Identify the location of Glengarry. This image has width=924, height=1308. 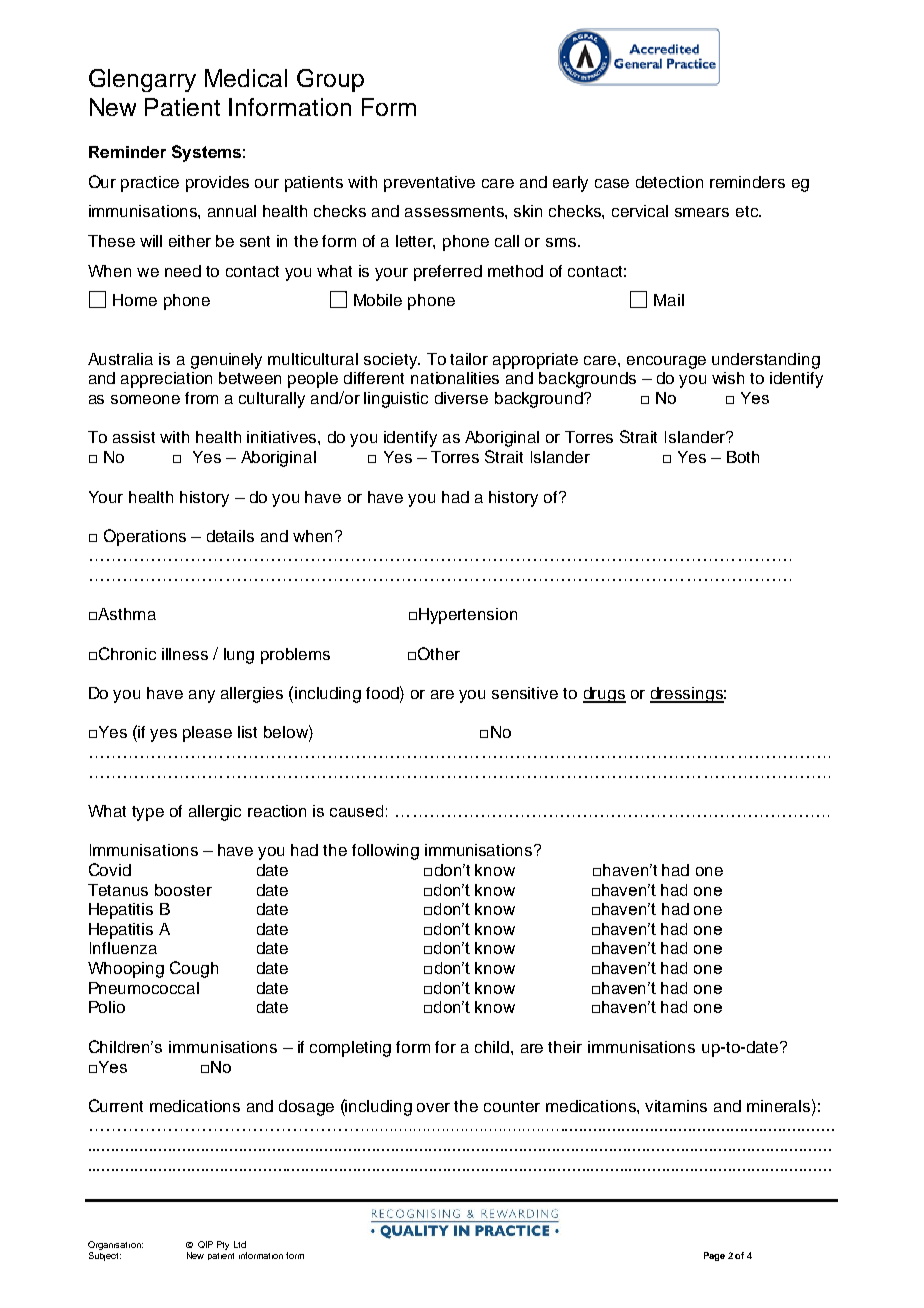
(142, 80).
